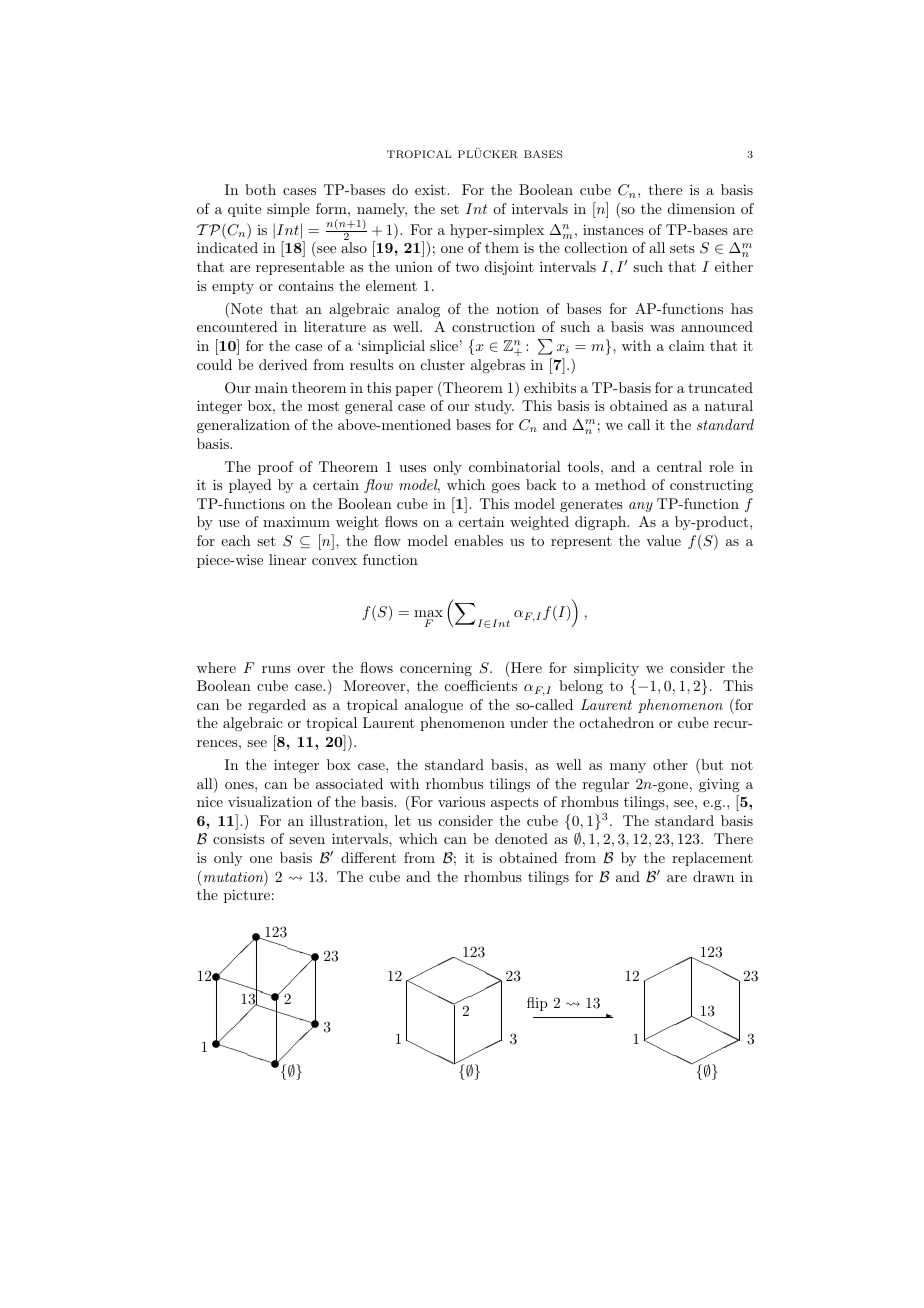 The height and width of the page is (1308, 924). Describe the element at coordinates (537, 1004) in the page. I see `flip` at that location.
